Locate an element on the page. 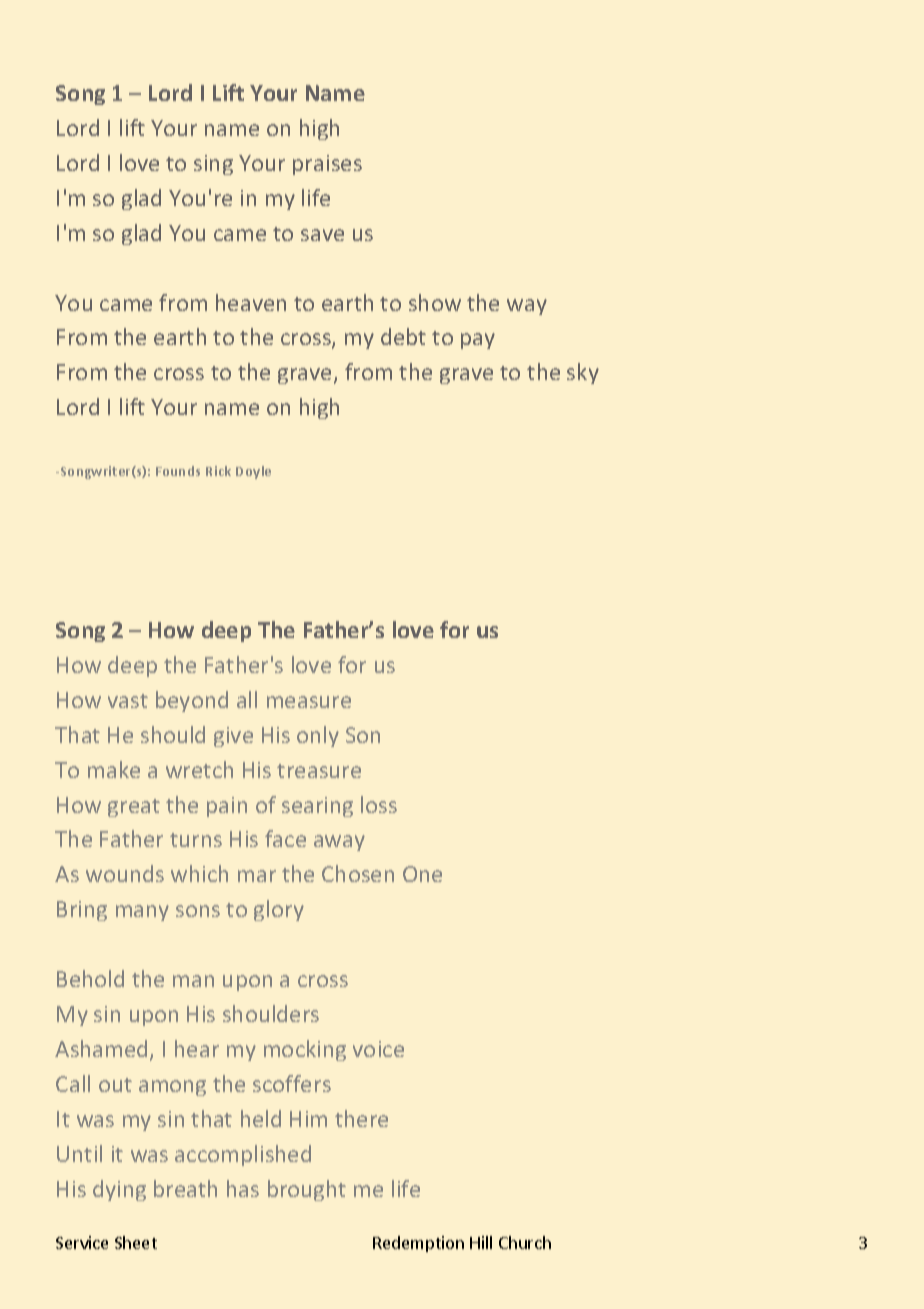 The width and height of the document is (924, 1309). Doyle is located at coordinates (253, 472).
